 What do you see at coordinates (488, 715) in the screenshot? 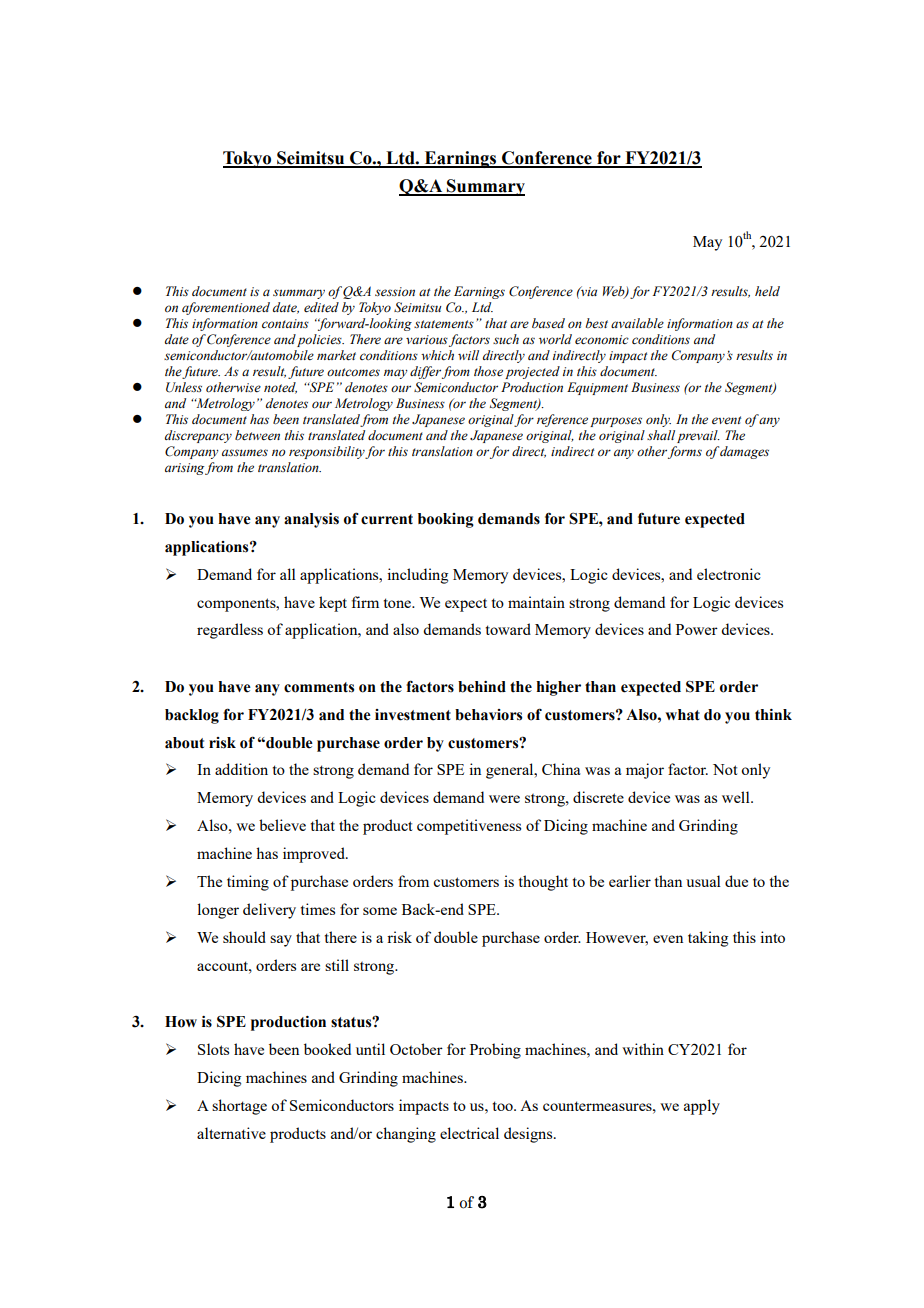
I see `behaviors` at bounding box center [488, 715].
